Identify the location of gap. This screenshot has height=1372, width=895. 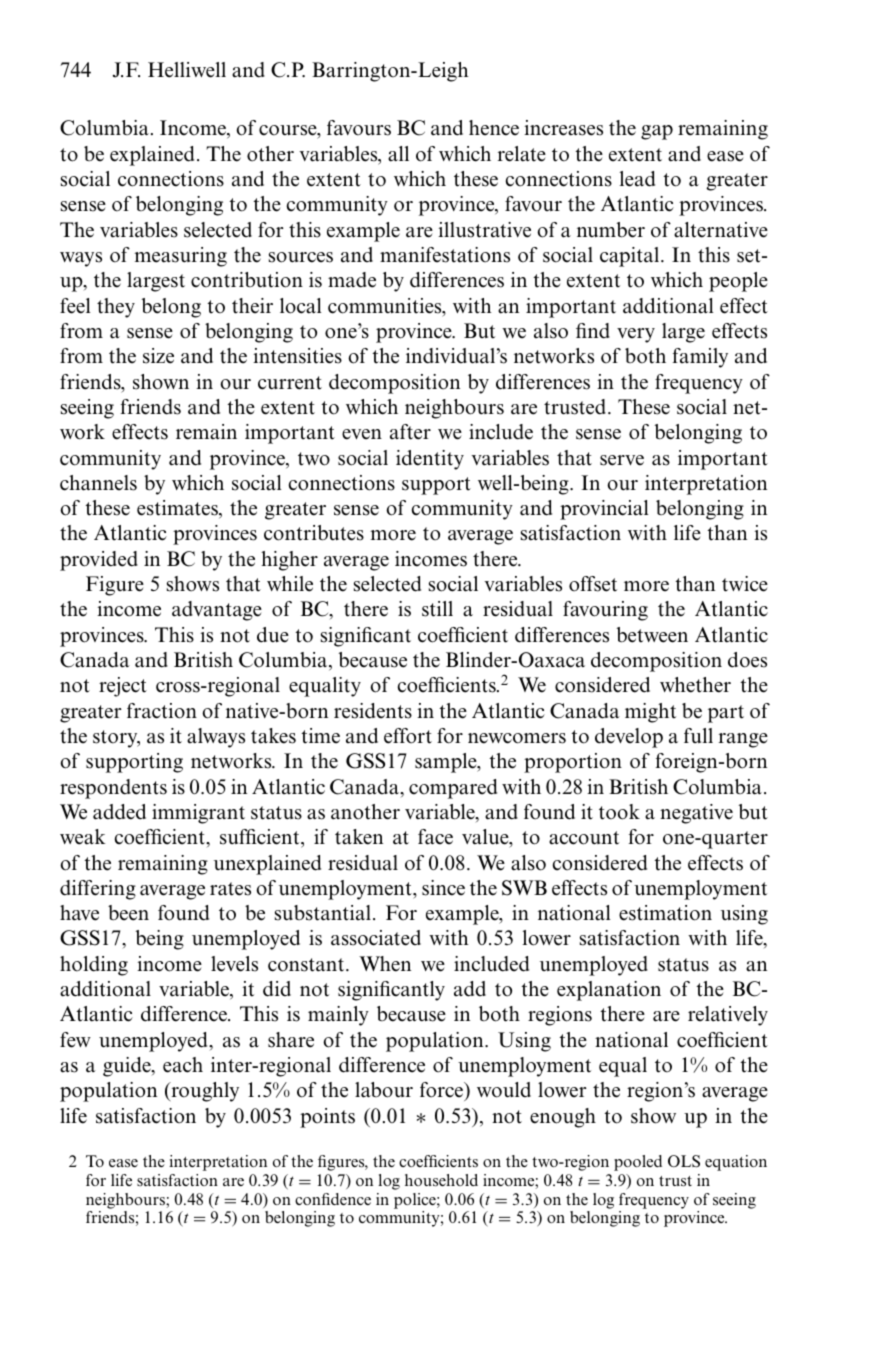
(657, 132).
